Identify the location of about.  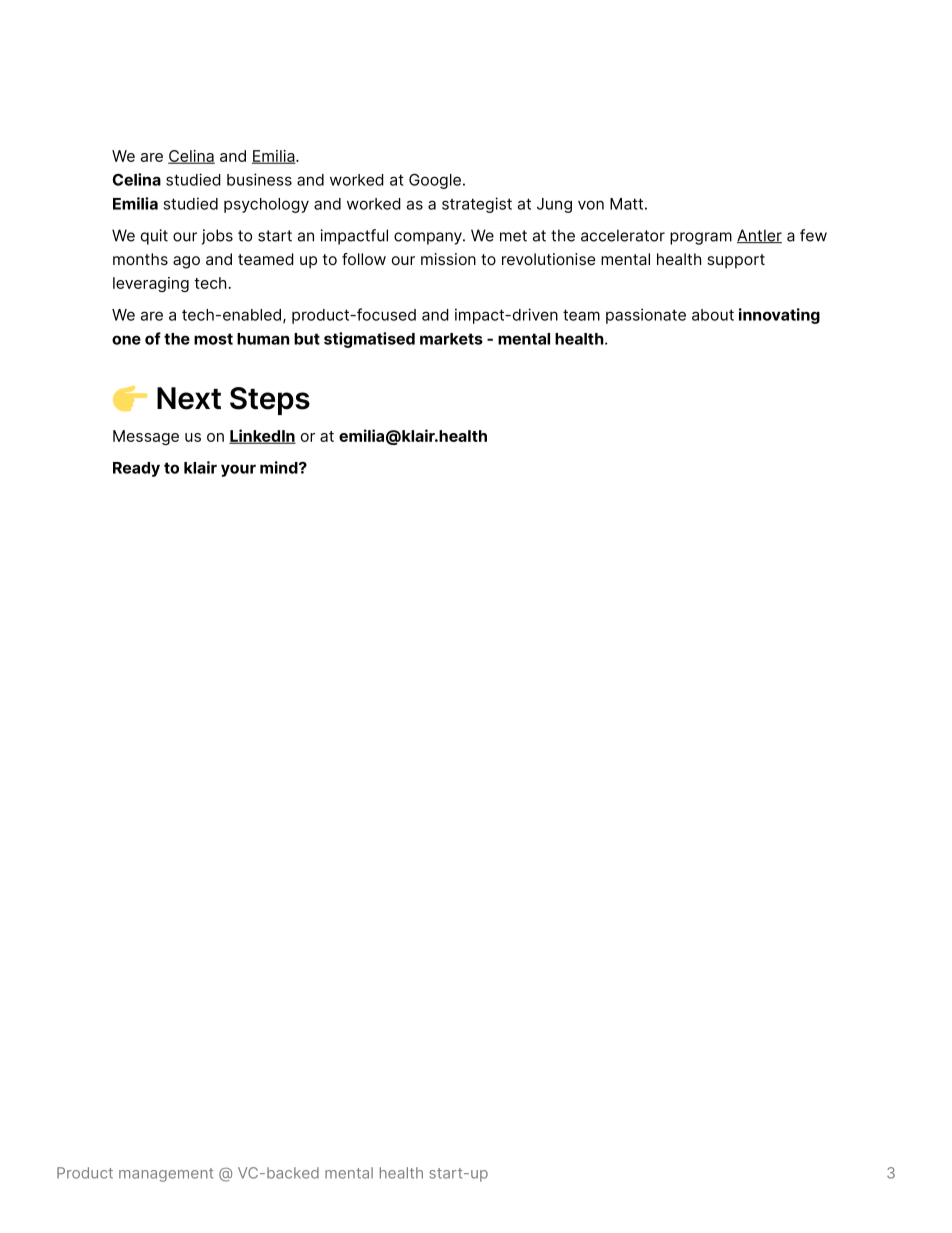
(713, 315).
